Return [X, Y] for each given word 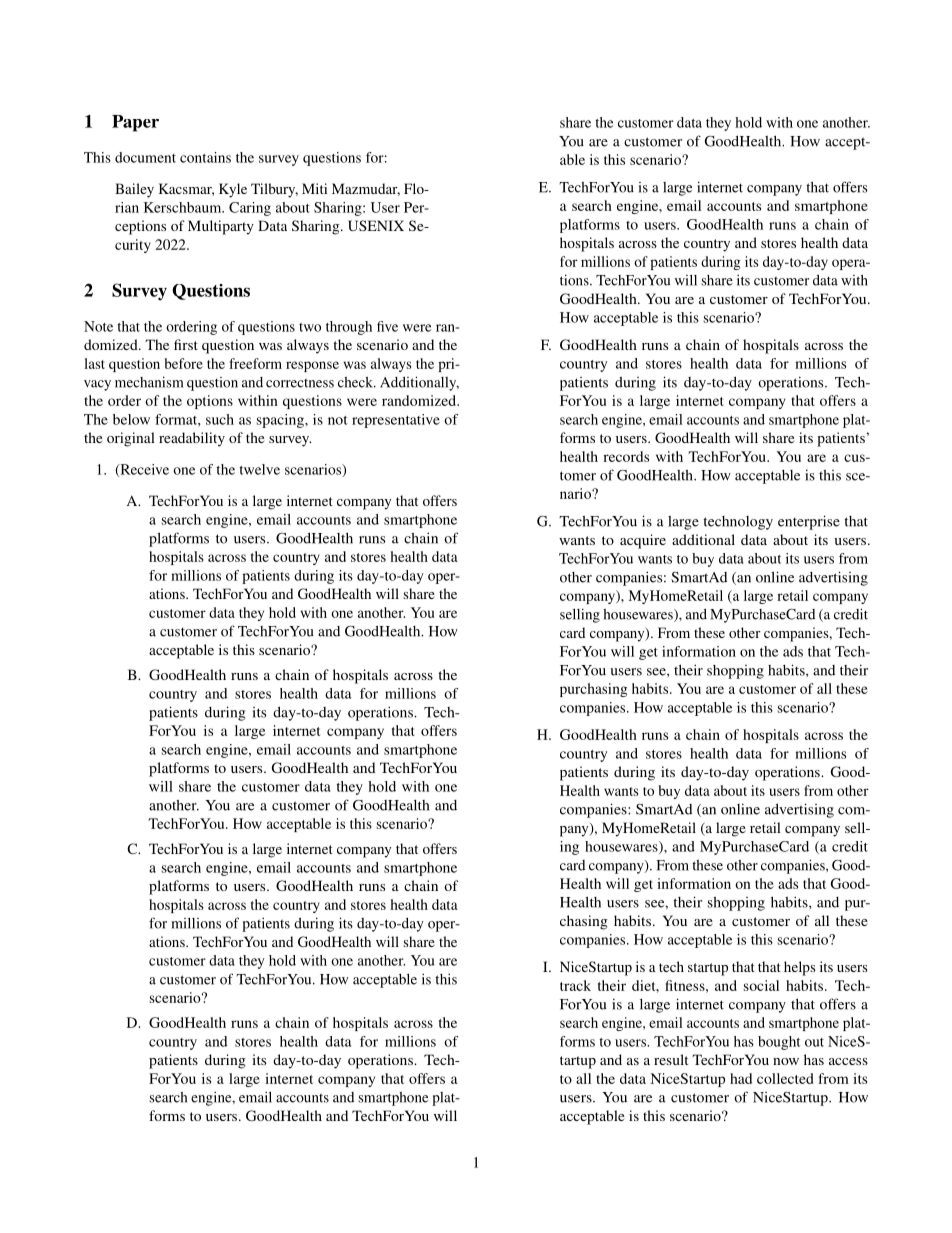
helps [800, 968]
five [387, 326]
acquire [643, 541]
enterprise [809, 522]
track [575, 985]
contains [205, 157]
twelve [259, 469]
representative [396, 421]
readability [192, 439]
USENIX [376, 225]
